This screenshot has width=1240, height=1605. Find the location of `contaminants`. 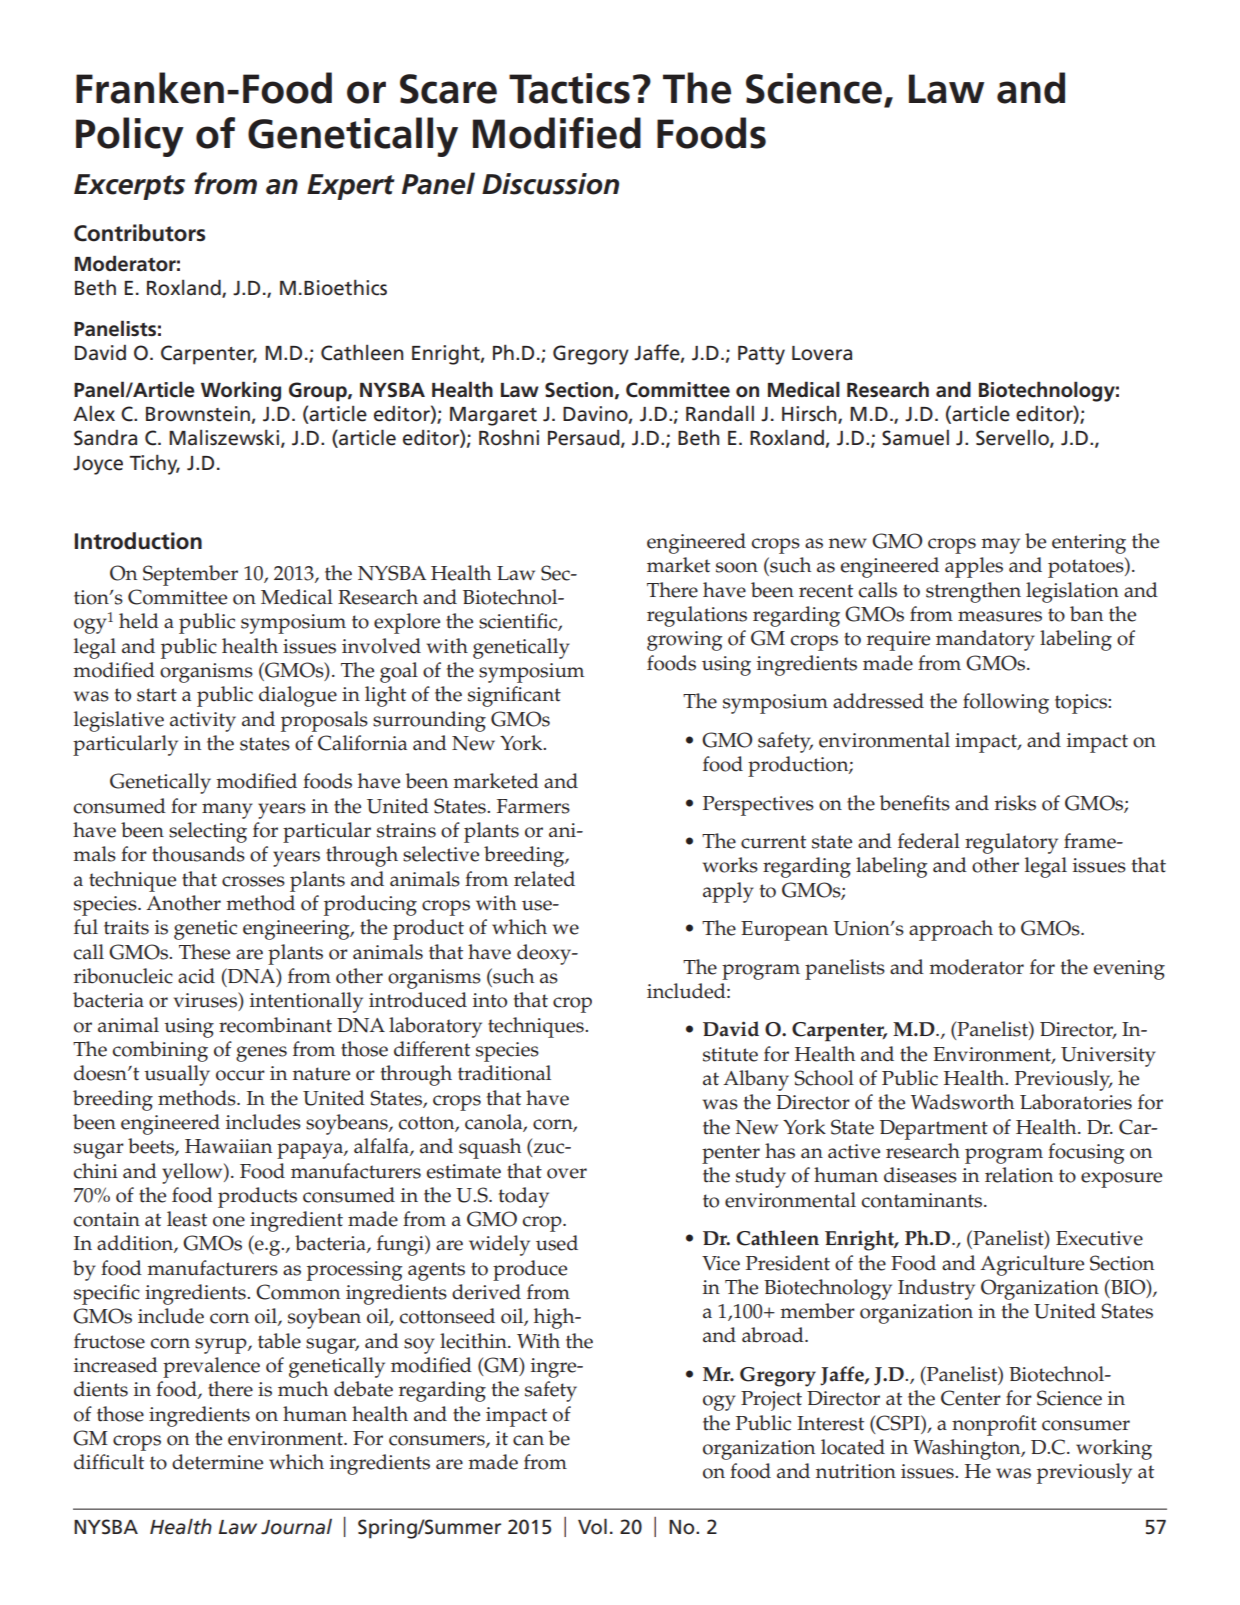

contaminants is located at coordinates (923, 1200).
